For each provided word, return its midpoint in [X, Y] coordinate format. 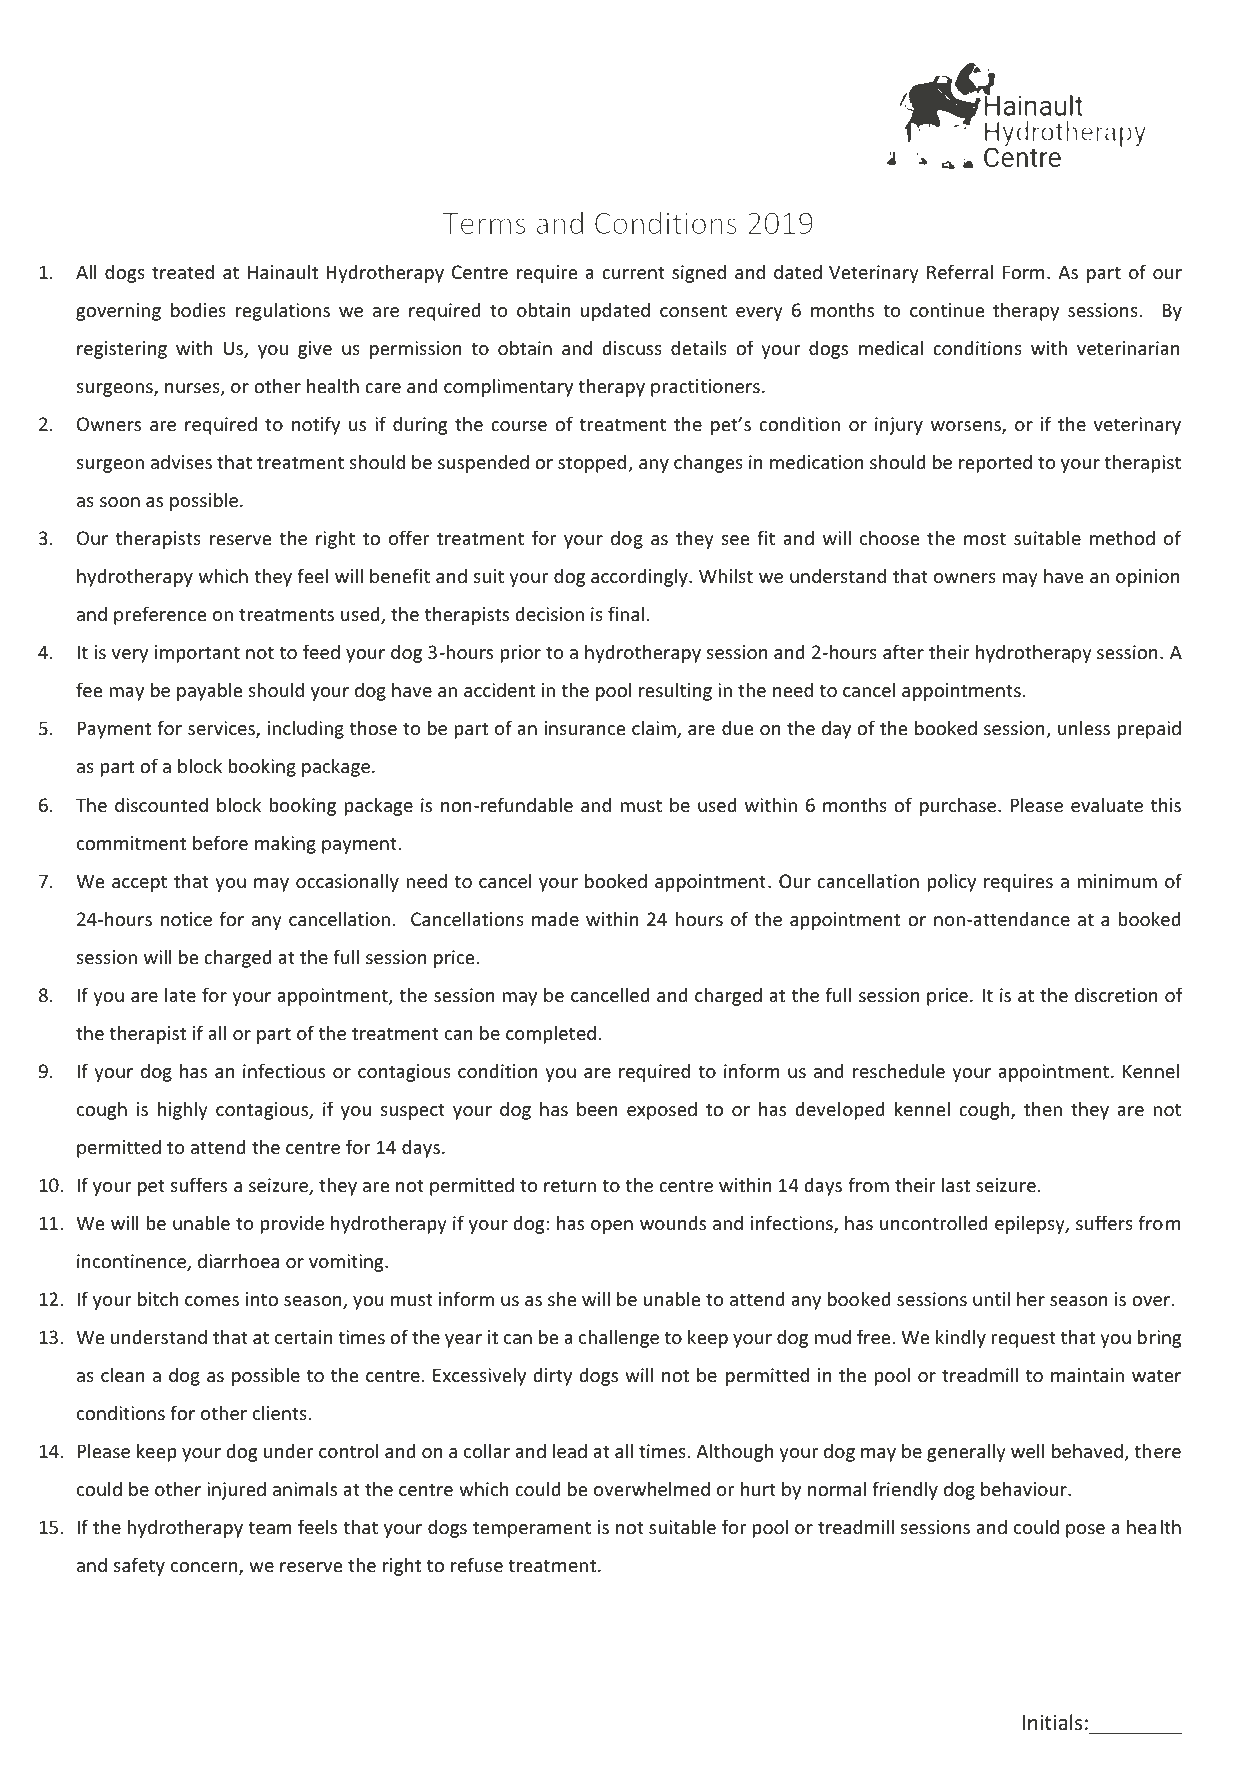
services [222, 729]
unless [1084, 727]
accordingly [640, 577]
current [633, 272]
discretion [1116, 994]
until [991, 1298]
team [270, 1527]
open [612, 1227]
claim [655, 729]
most [985, 538]
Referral [960, 271]
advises [181, 461]
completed [551, 1034]
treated [183, 271]
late [180, 994]
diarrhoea [238, 1260]
